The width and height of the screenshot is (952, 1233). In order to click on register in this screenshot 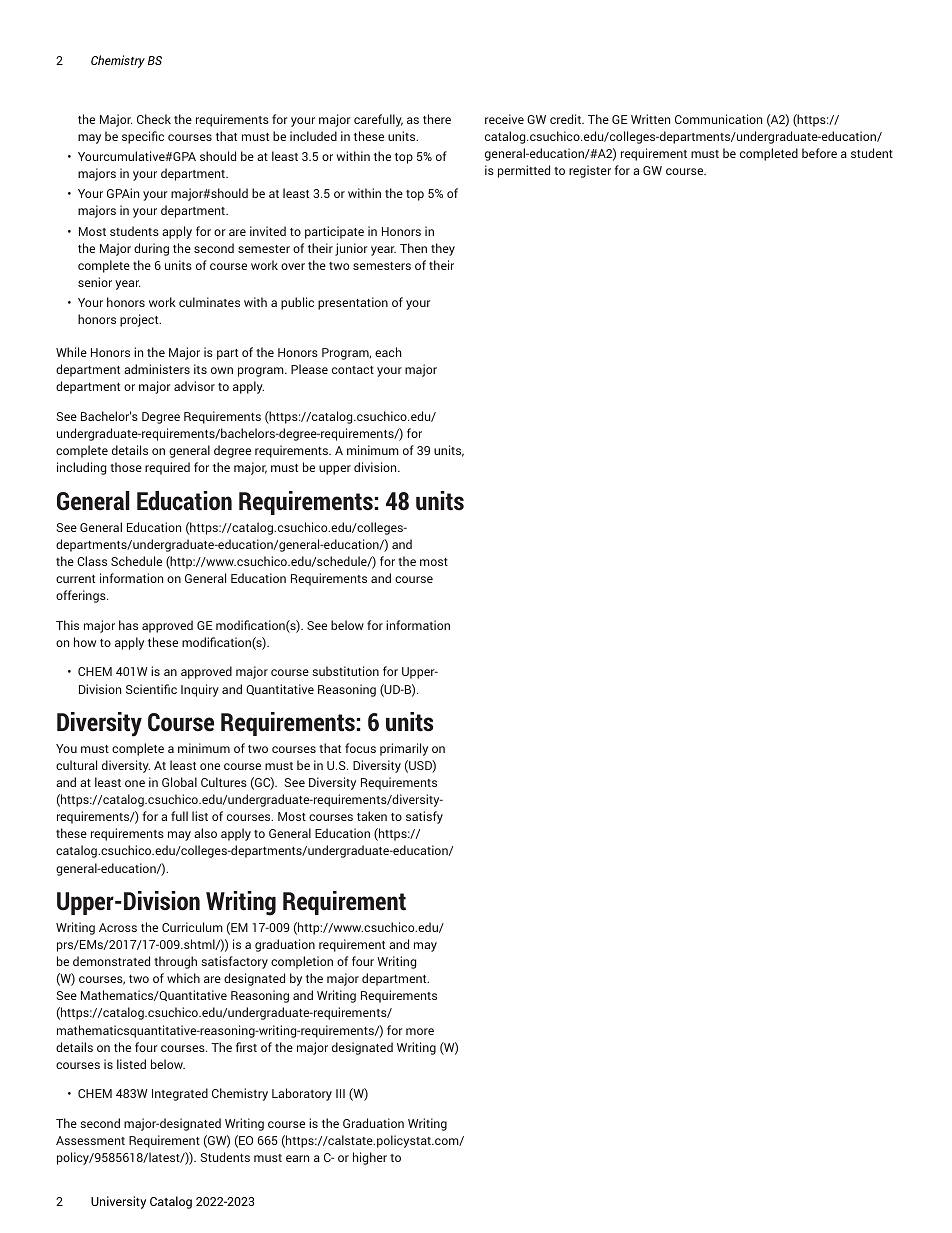, I will do `click(590, 171)`.
